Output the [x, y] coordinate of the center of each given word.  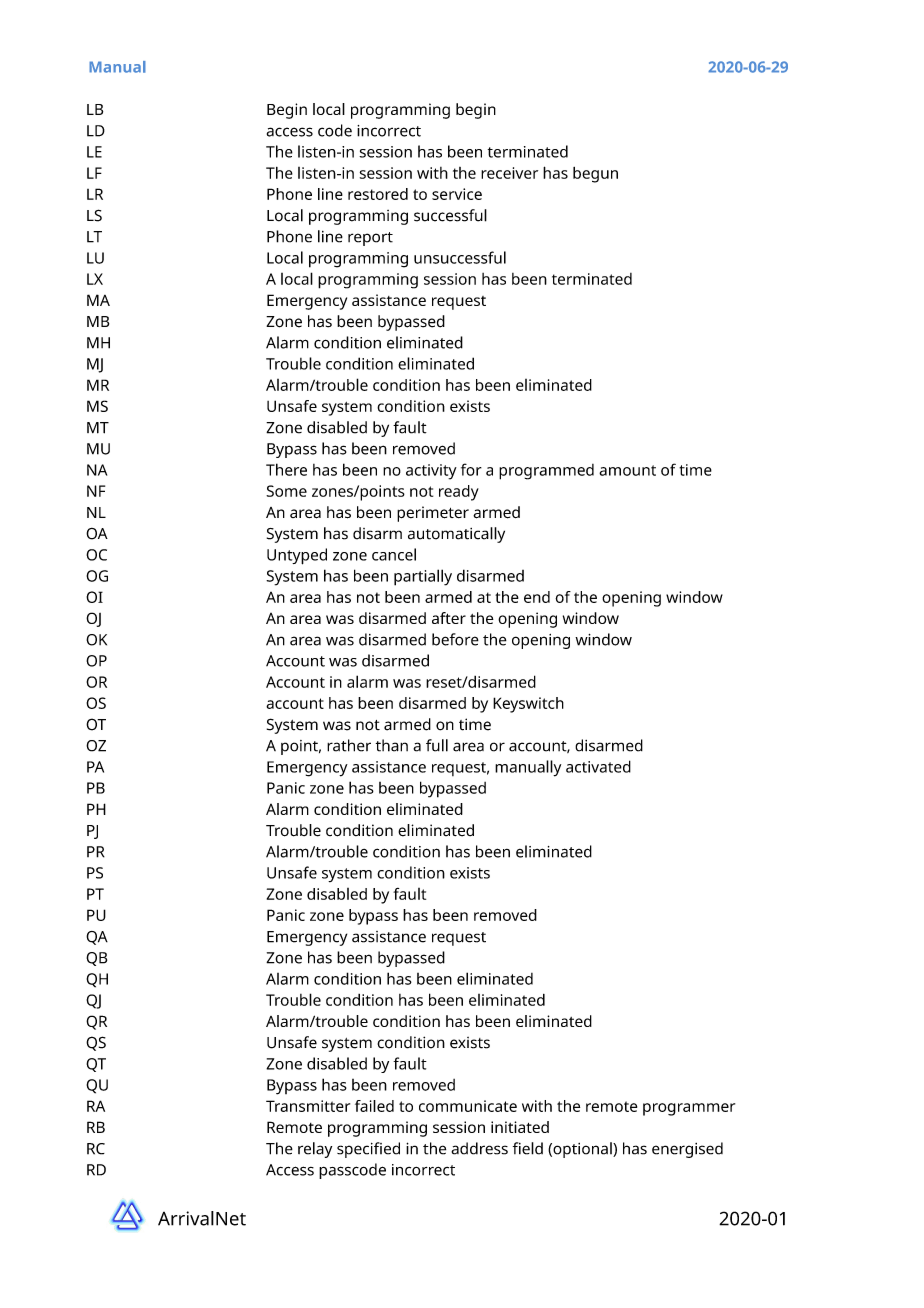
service [457, 194]
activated [598, 766]
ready [459, 493]
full [437, 745]
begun [595, 175]
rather [349, 745]
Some [286, 491]
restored [378, 194]
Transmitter [308, 1106]
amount [627, 470]
